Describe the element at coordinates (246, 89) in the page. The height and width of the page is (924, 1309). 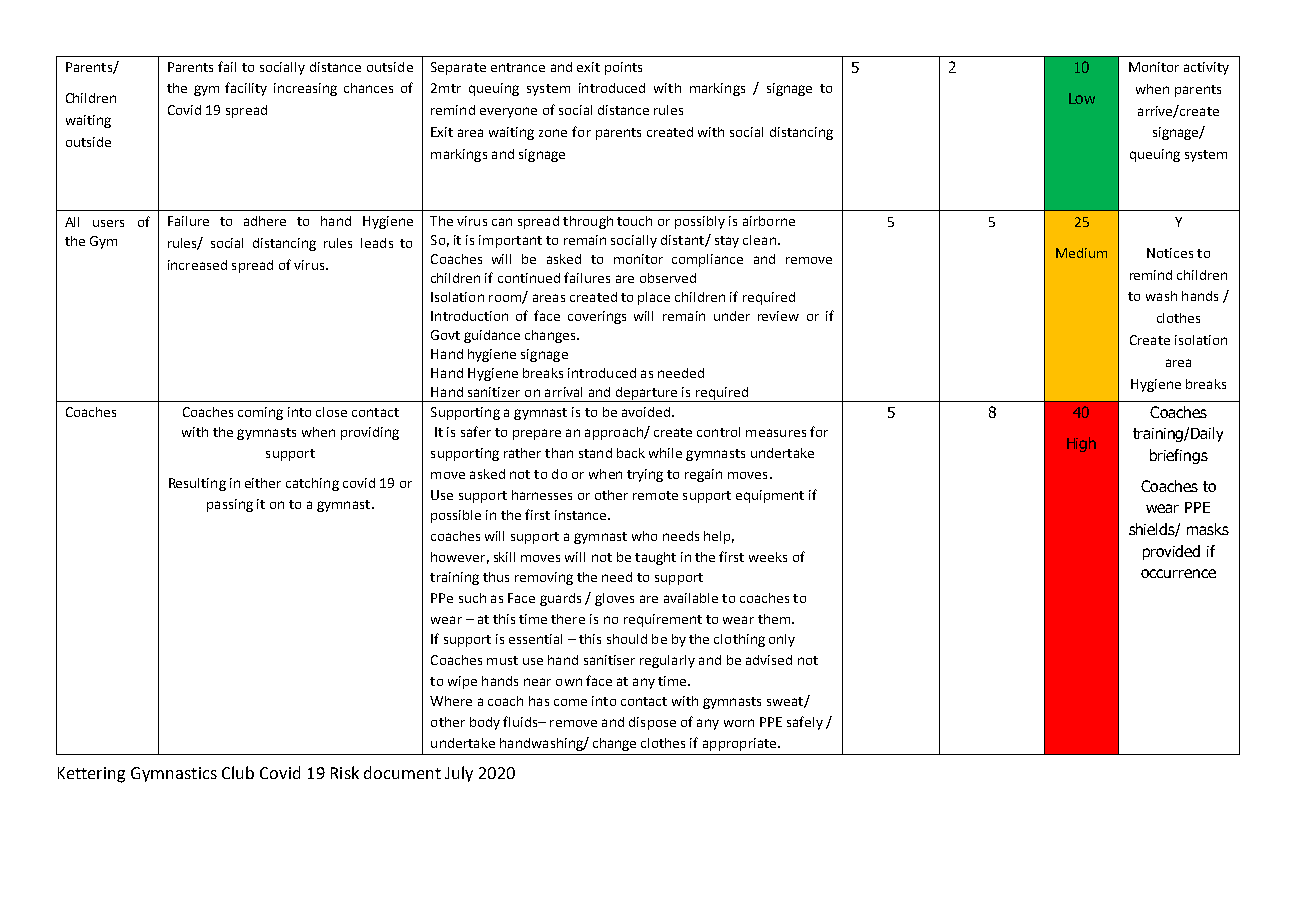
I see `facility` at that location.
